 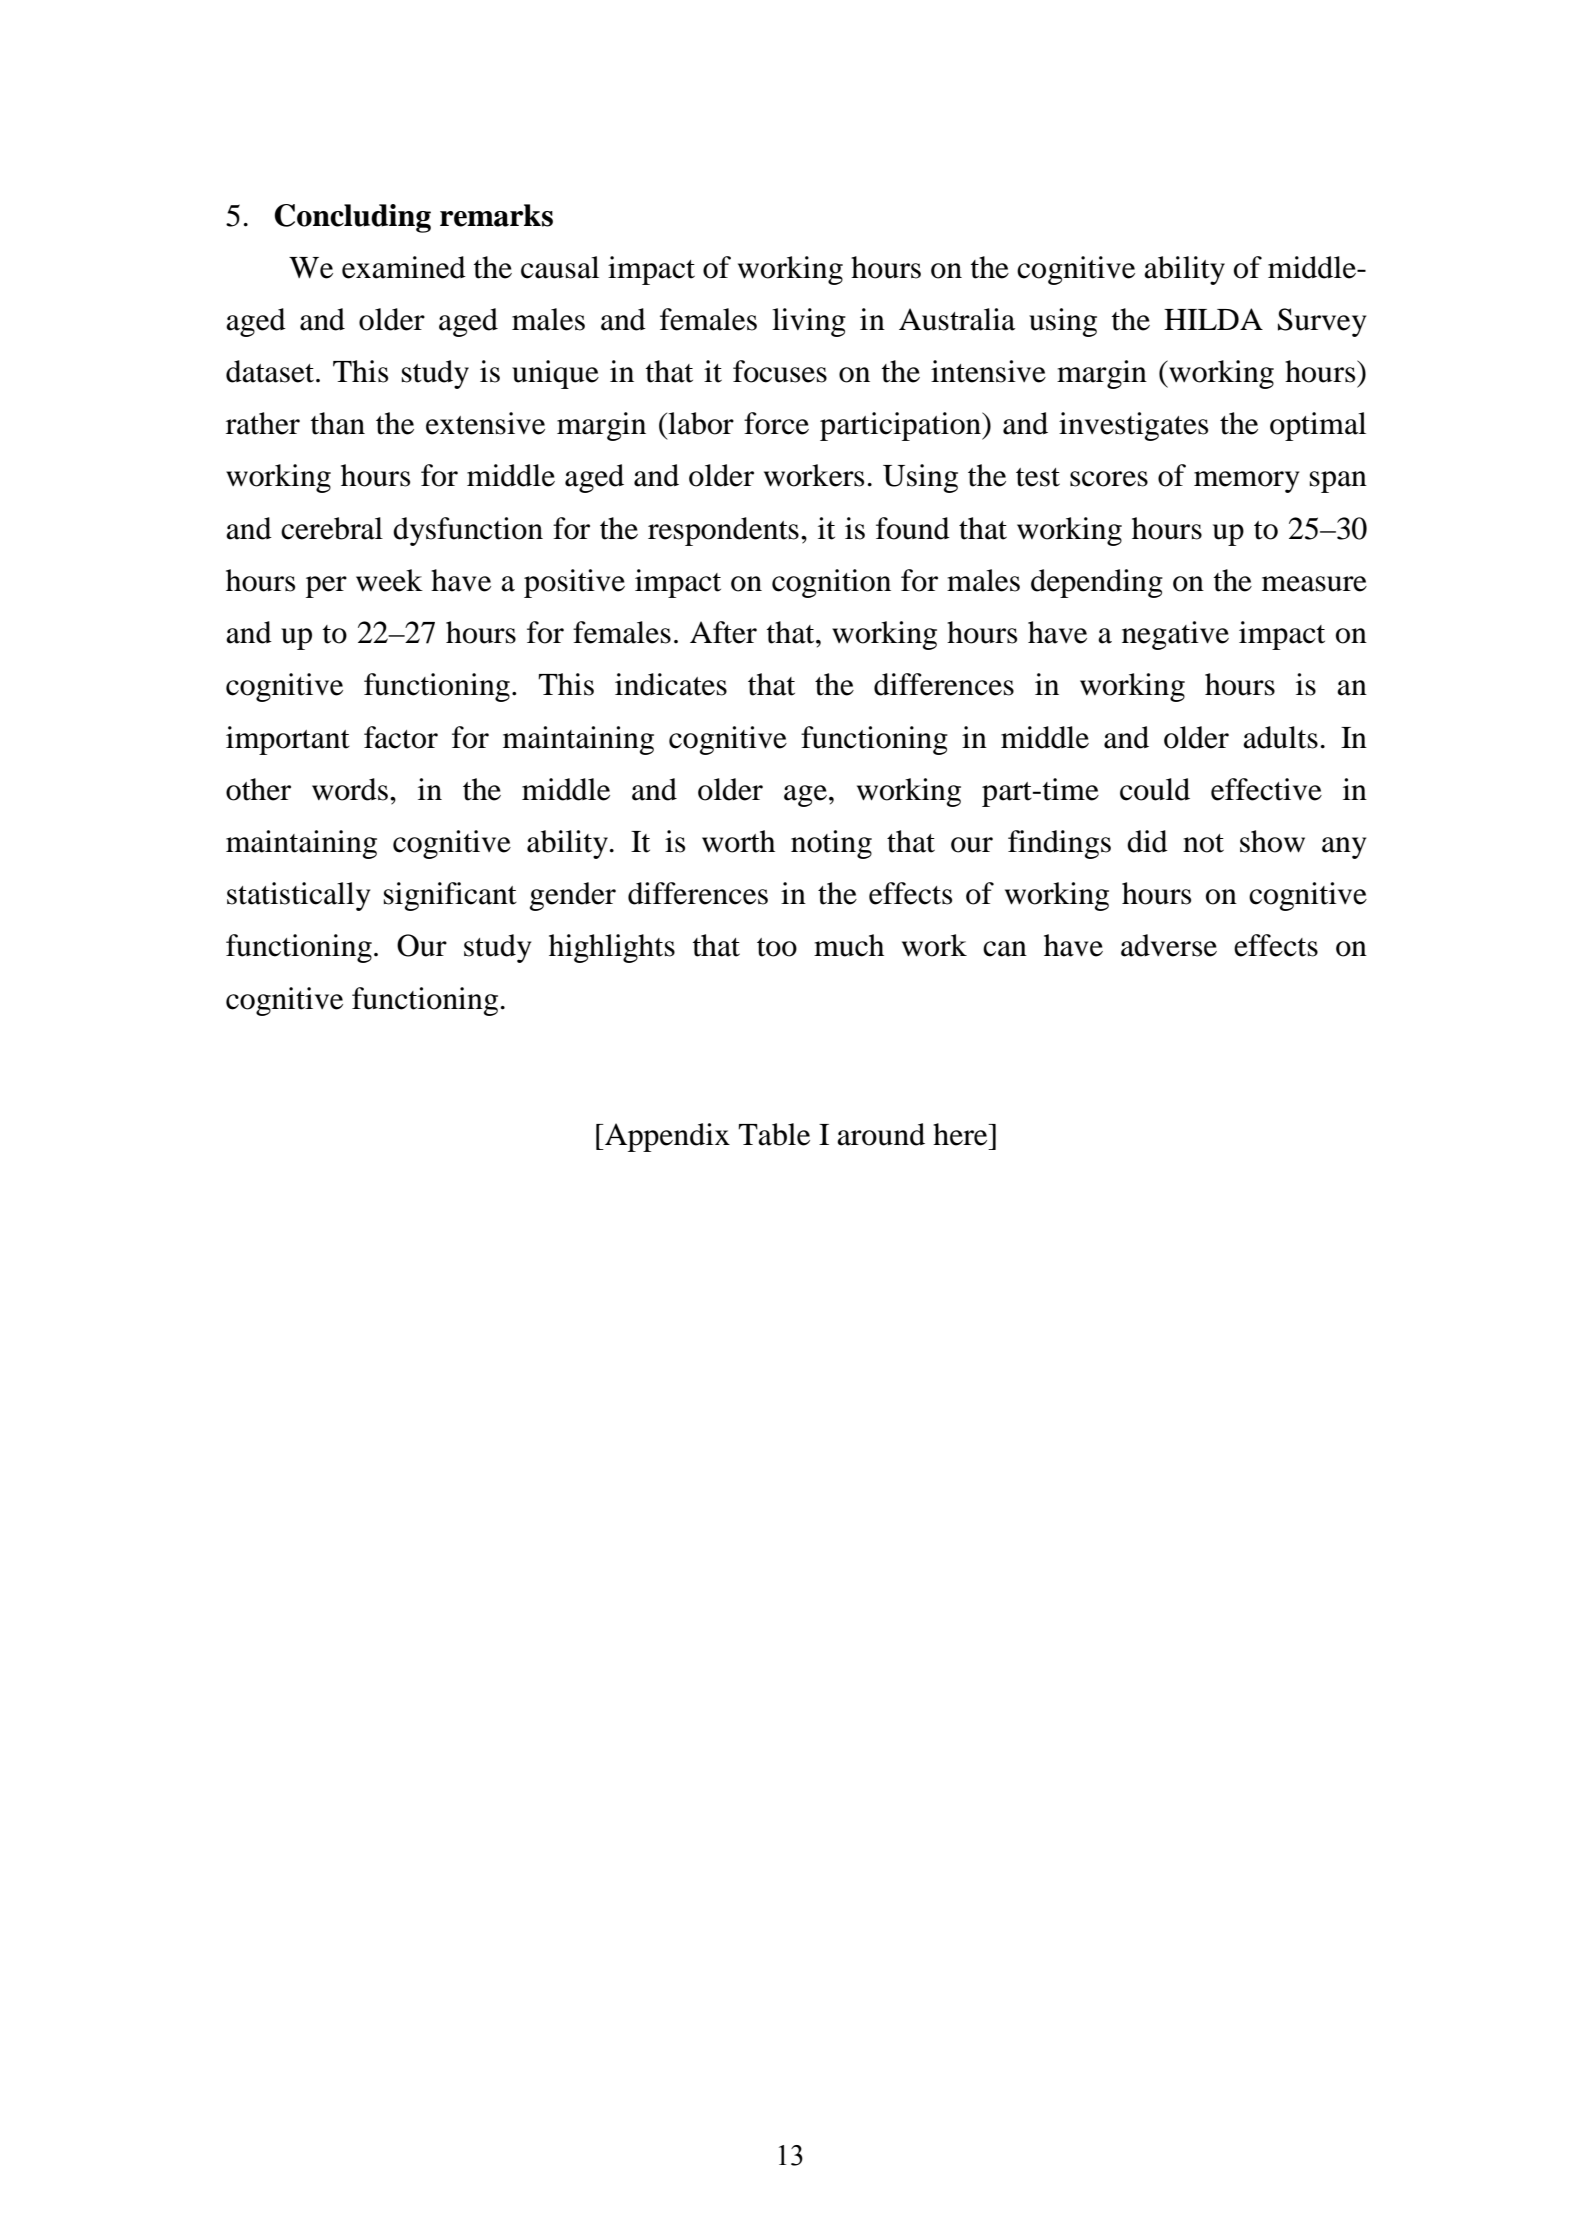 I want to click on noting, so click(x=831, y=844).
